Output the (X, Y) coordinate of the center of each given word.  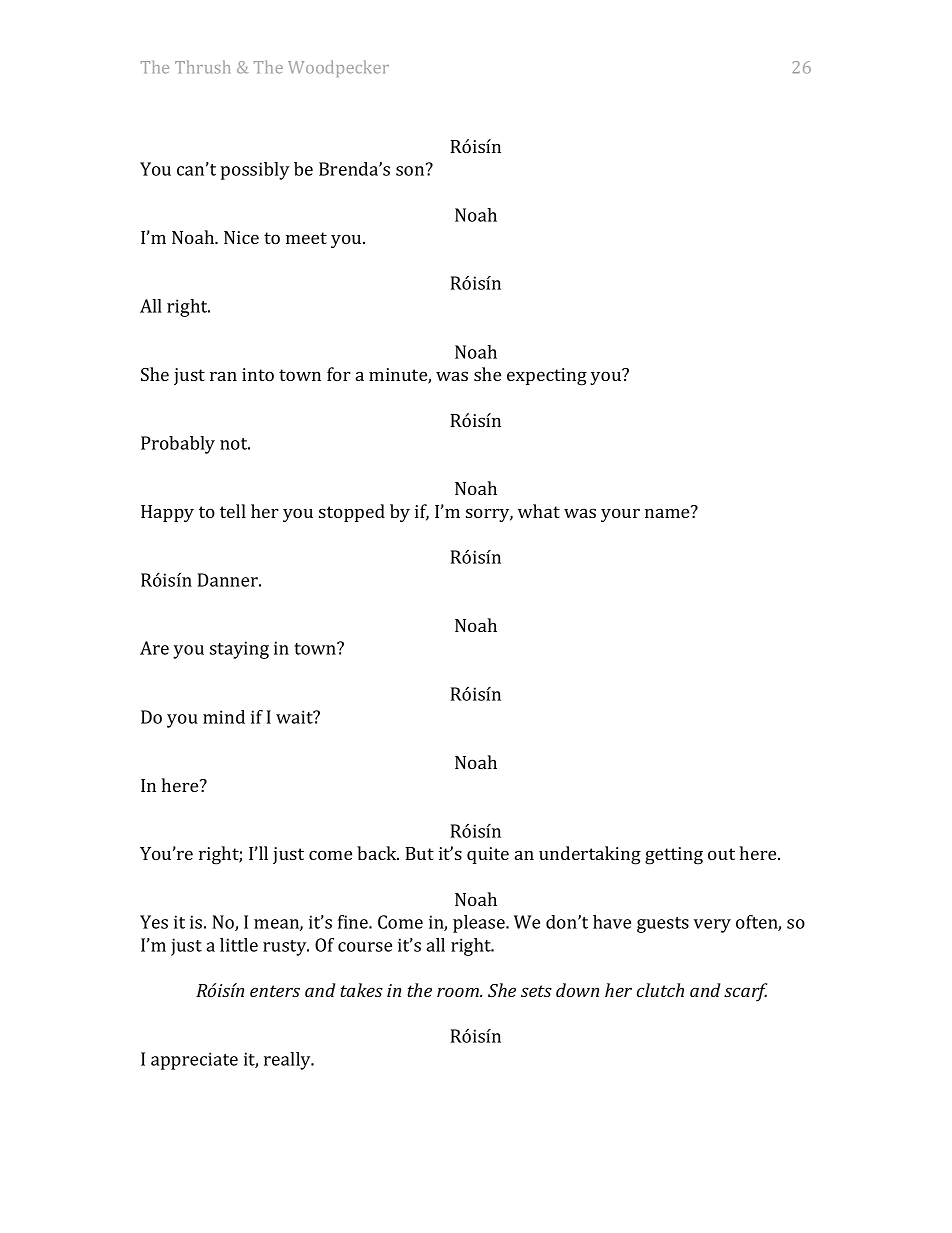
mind (224, 717)
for (339, 374)
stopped (352, 513)
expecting (547, 377)
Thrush (202, 67)
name (668, 512)
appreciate (194, 1061)
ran (223, 376)
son (411, 170)
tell (233, 511)
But (420, 853)
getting (674, 856)
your (620, 515)
